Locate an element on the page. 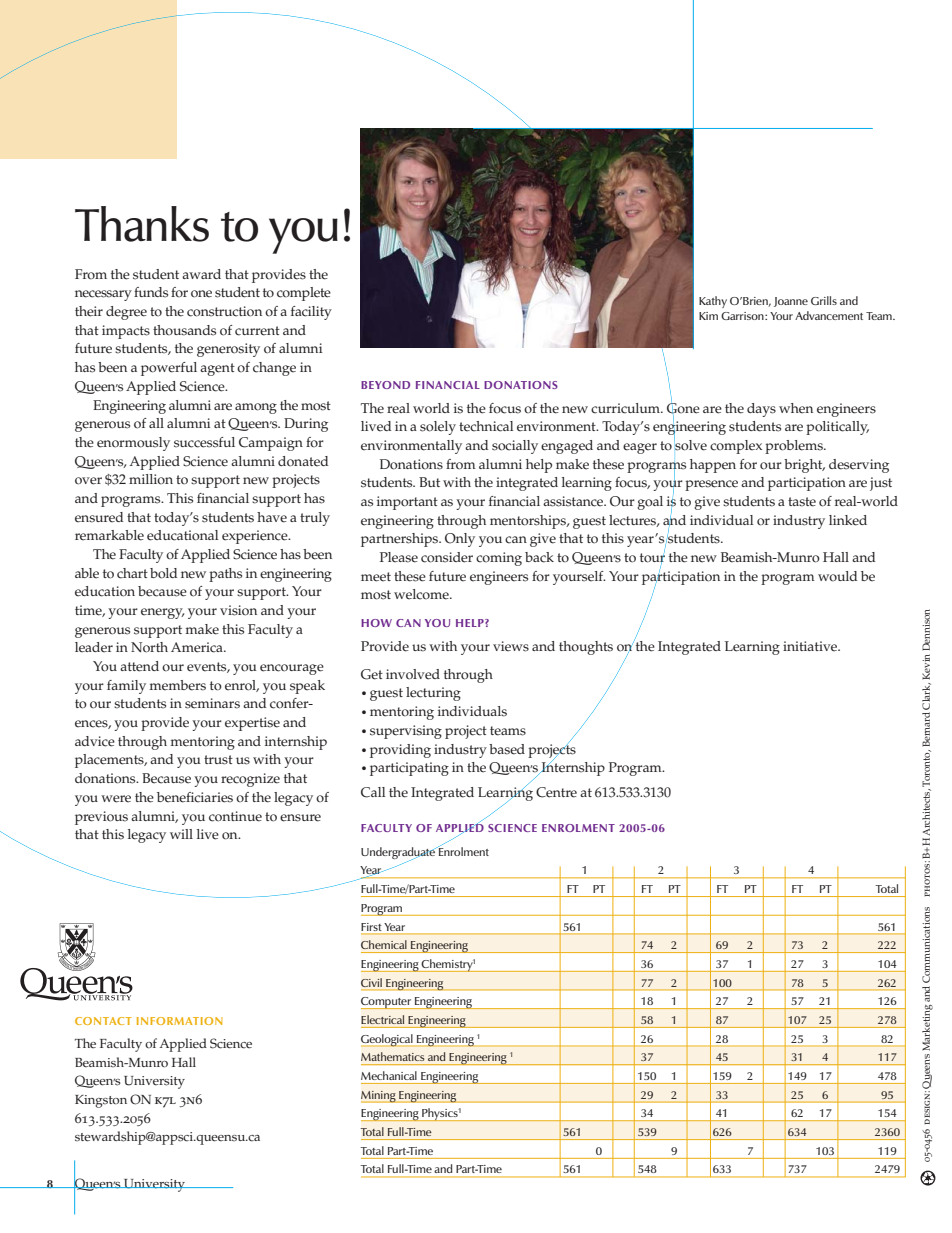 This document has height=1233, width=952. initiative is located at coordinates (811, 646).
